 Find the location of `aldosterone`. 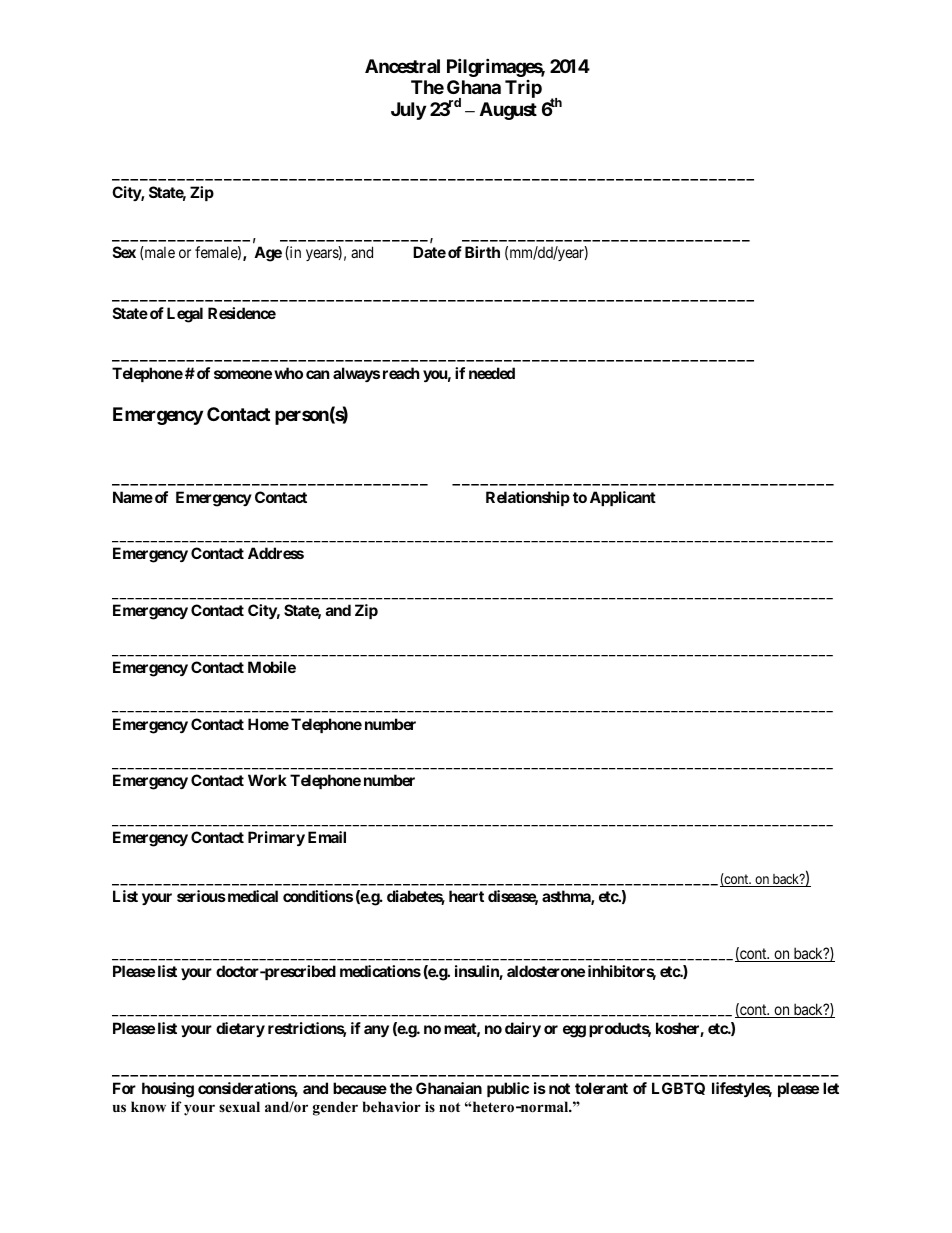

aldosterone is located at coordinates (546, 971).
